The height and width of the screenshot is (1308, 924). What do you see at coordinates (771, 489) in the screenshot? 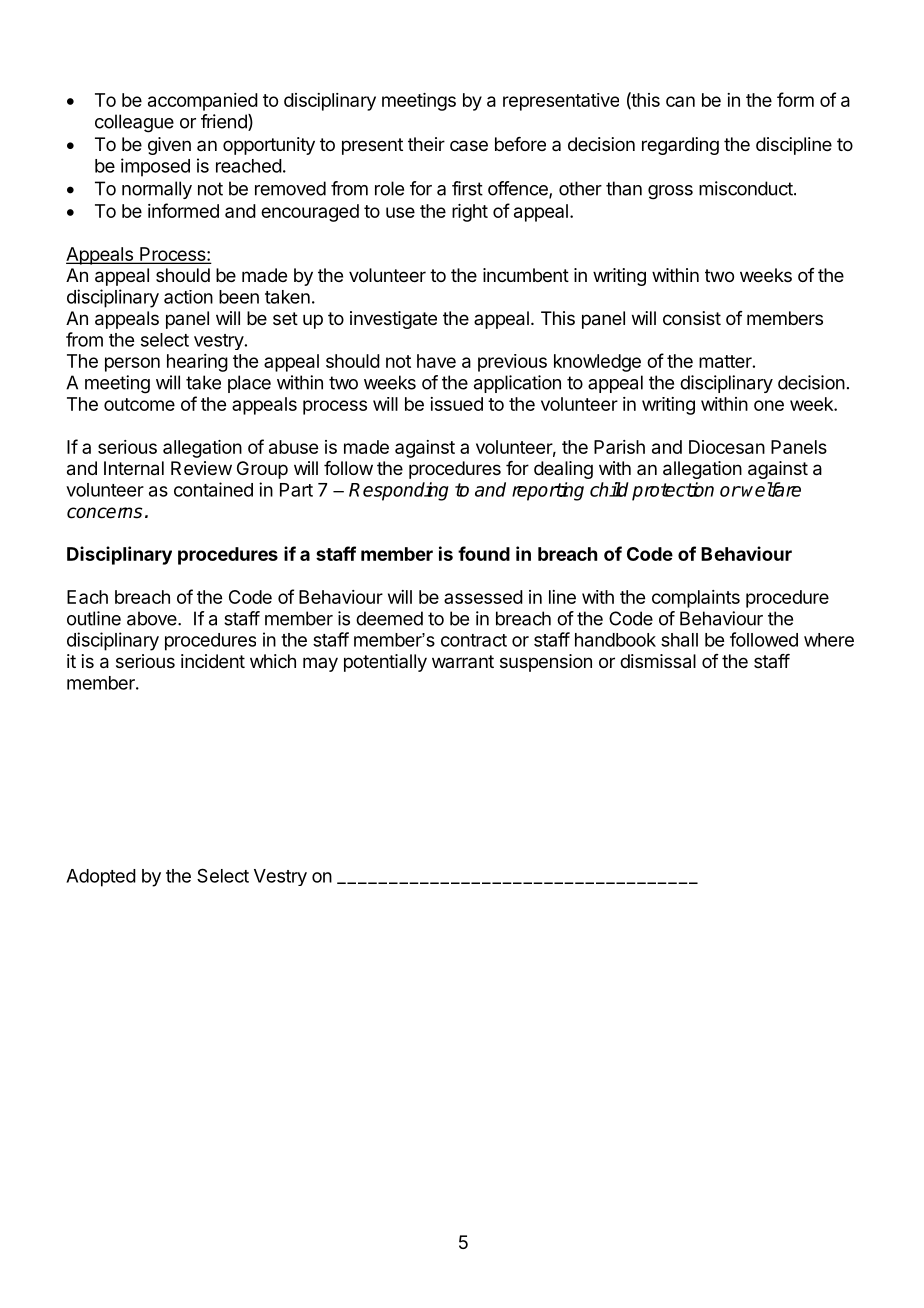
I see `welfare` at bounding box center [771, 489].
